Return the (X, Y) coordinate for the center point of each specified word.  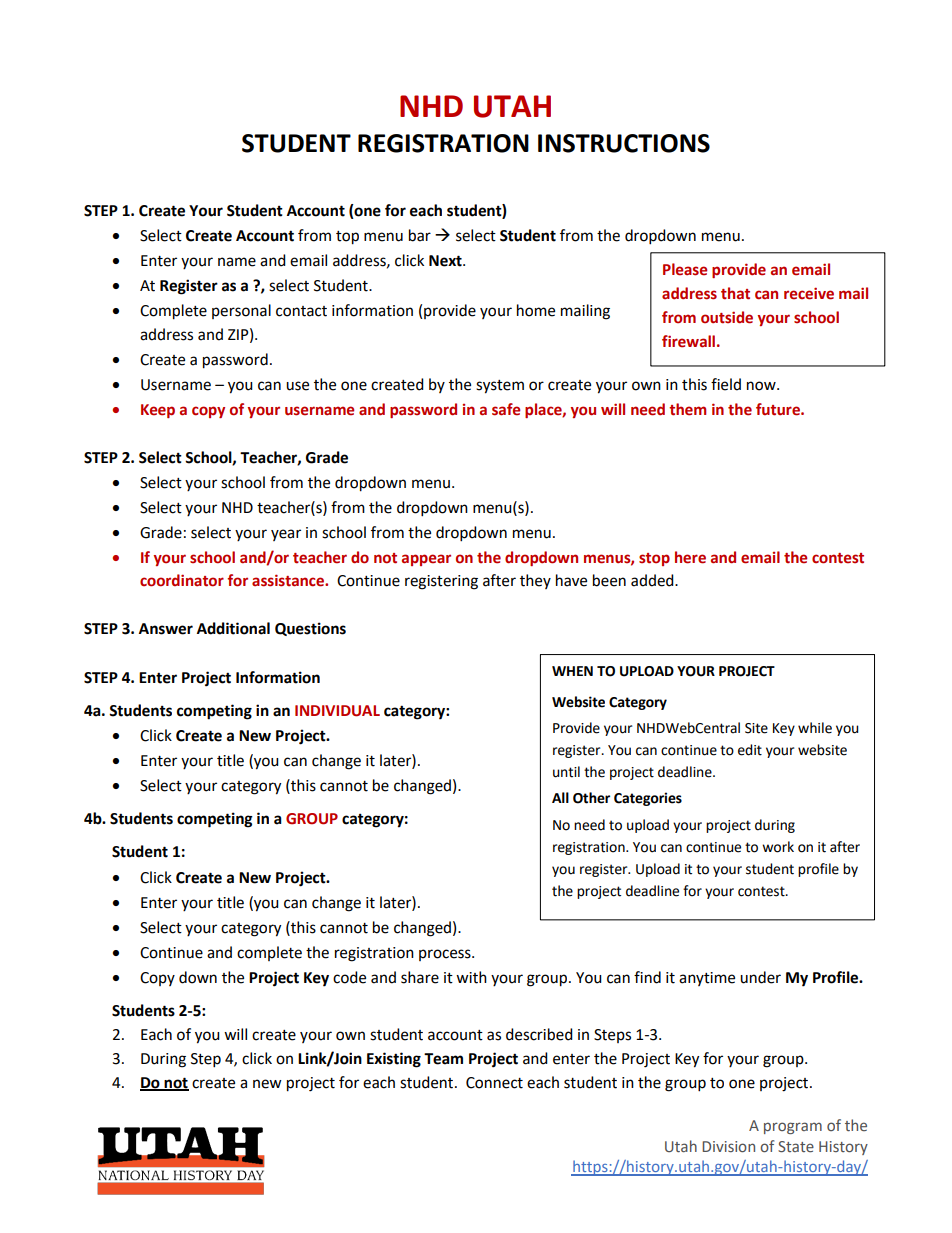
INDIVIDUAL (337, 711)
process (446, 955)
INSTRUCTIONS (624, 143)
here (690, 557)
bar (420, 235)
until (566, 772)
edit (750, 750)
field (726, 384)
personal (241, 311)
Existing (394, 1060)
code (349, 977)
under (760, 977)
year (286, 535)
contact (301, 311)
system (500, 387)
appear (426, 560)
